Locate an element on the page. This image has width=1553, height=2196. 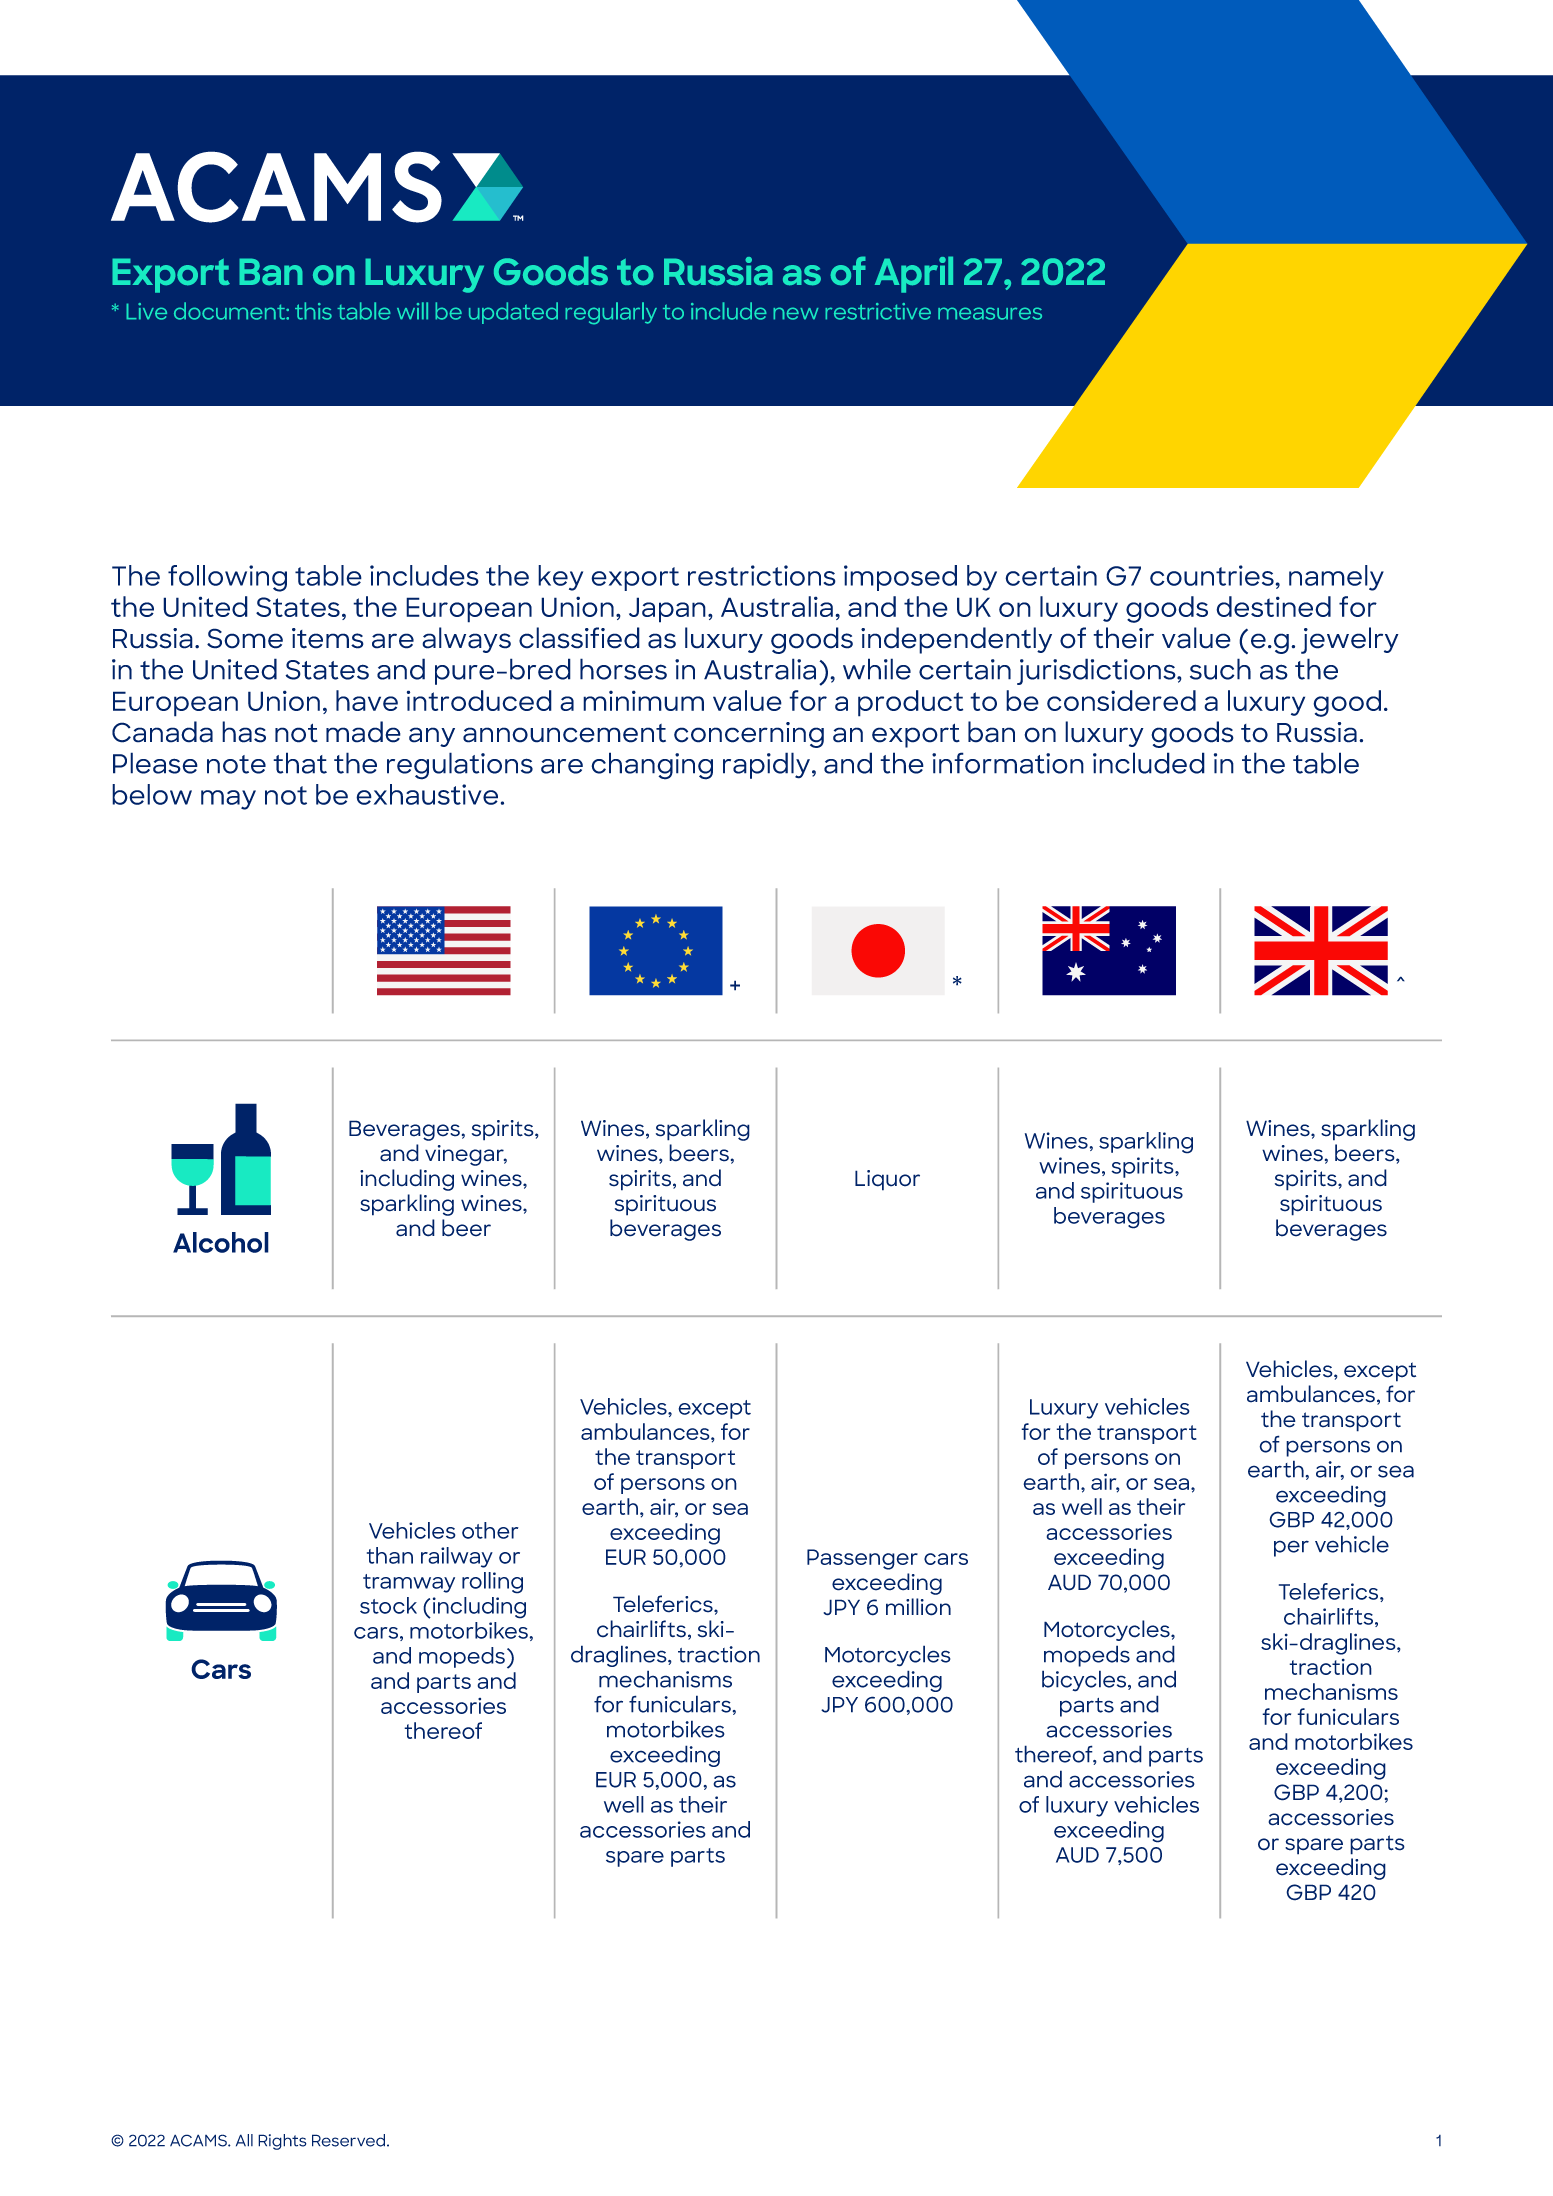
this is located at coordinates (313, 311).
